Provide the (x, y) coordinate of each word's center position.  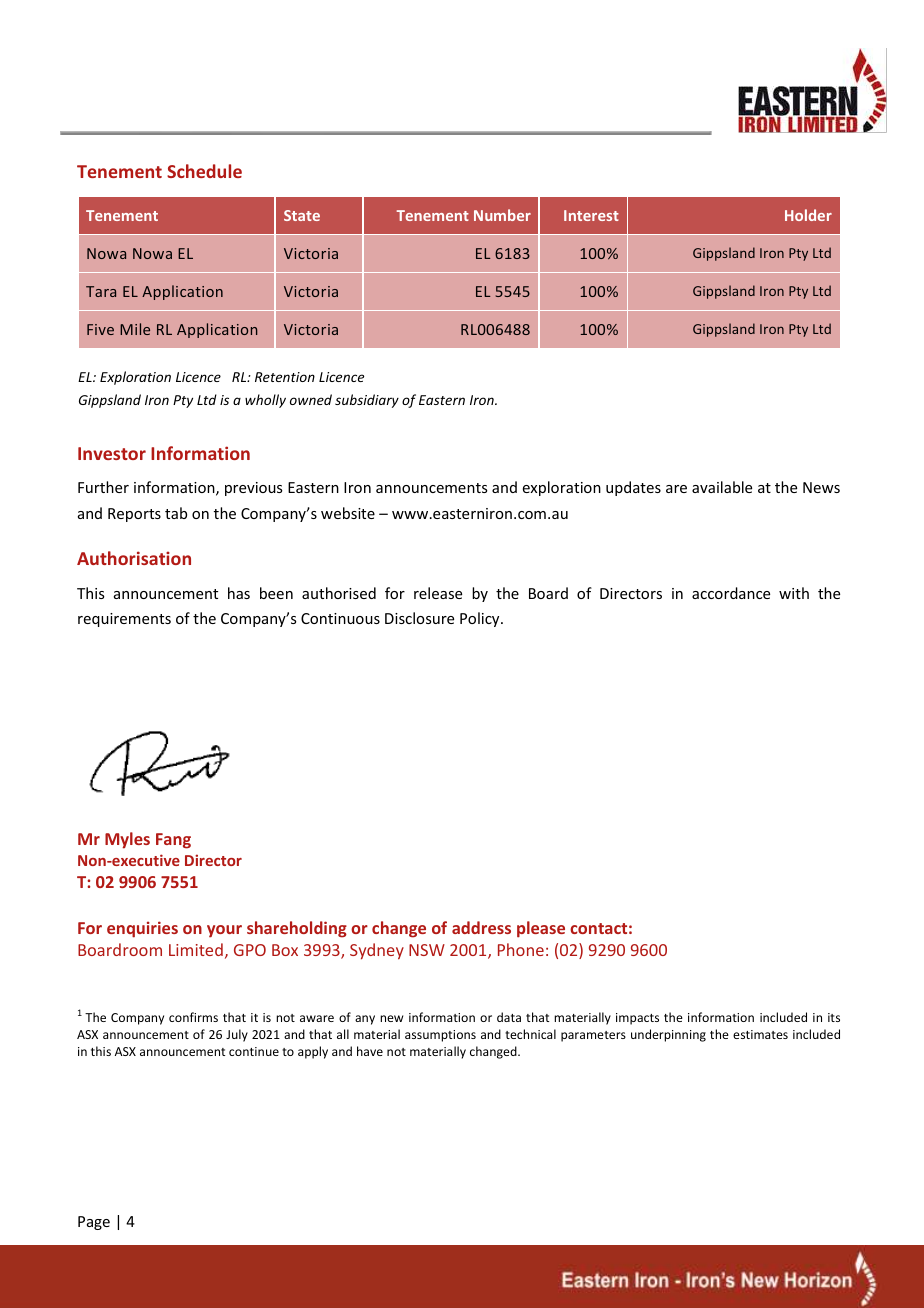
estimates (760, 1034)
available (722, 487)
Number (502, 215)
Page (94, 1223)
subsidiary (367, 401)
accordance (731, 593)
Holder (808, 215)
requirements (124, 620)
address (481, 927)
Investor (112, 453)
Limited (196, 949)
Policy (481, 619)
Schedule (204, 171)
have (370, 1051)
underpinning (668, 1035)
